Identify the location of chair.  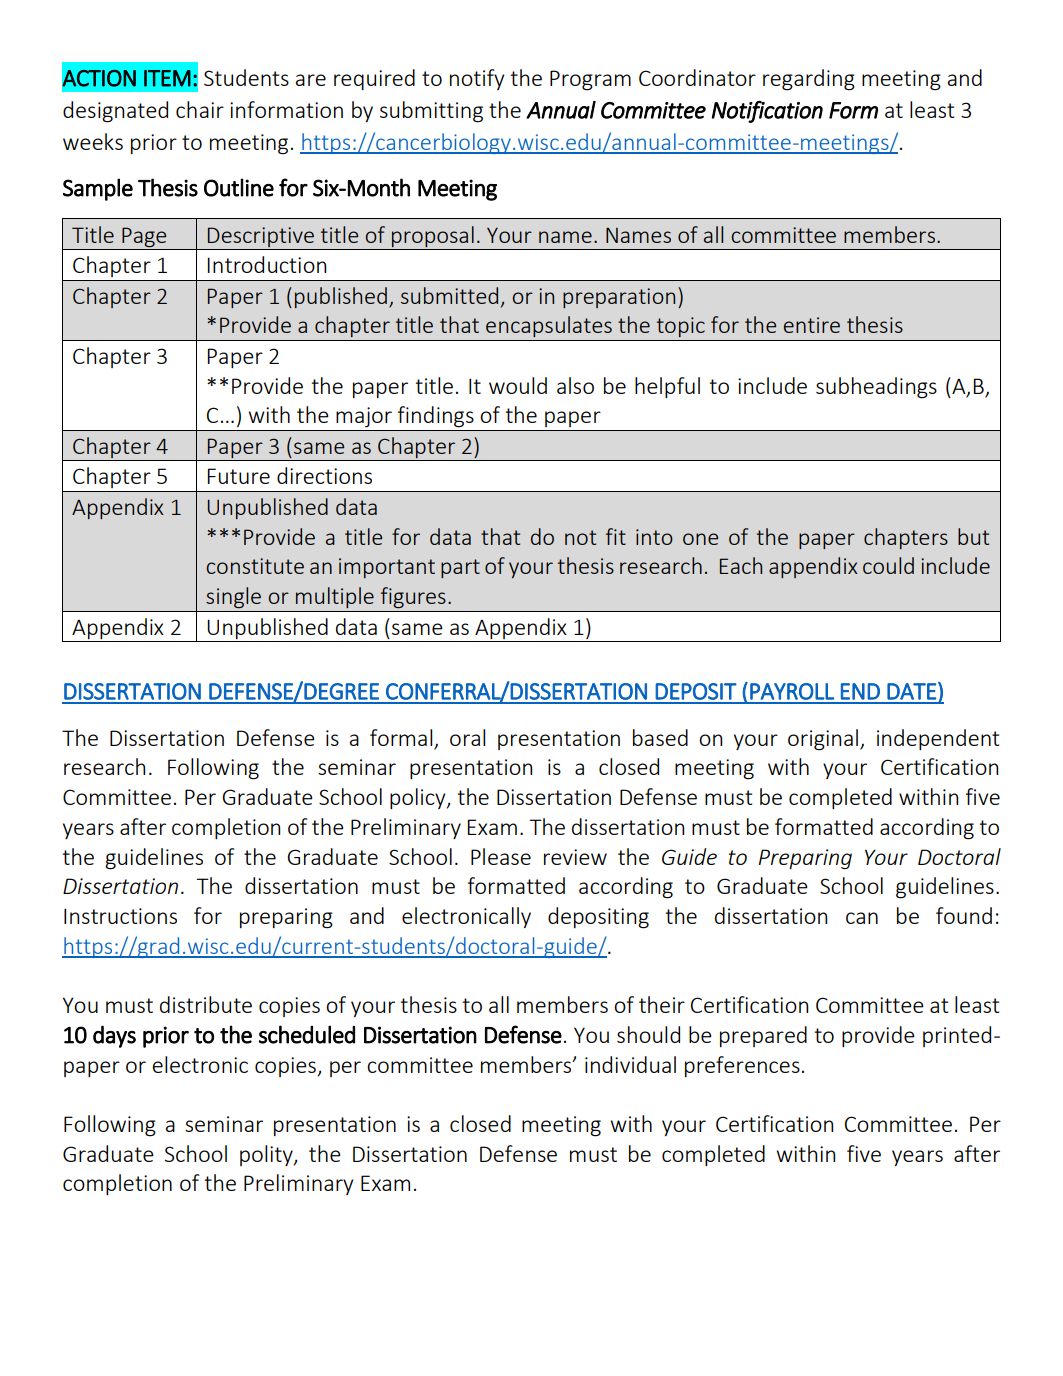
(200, 109).
